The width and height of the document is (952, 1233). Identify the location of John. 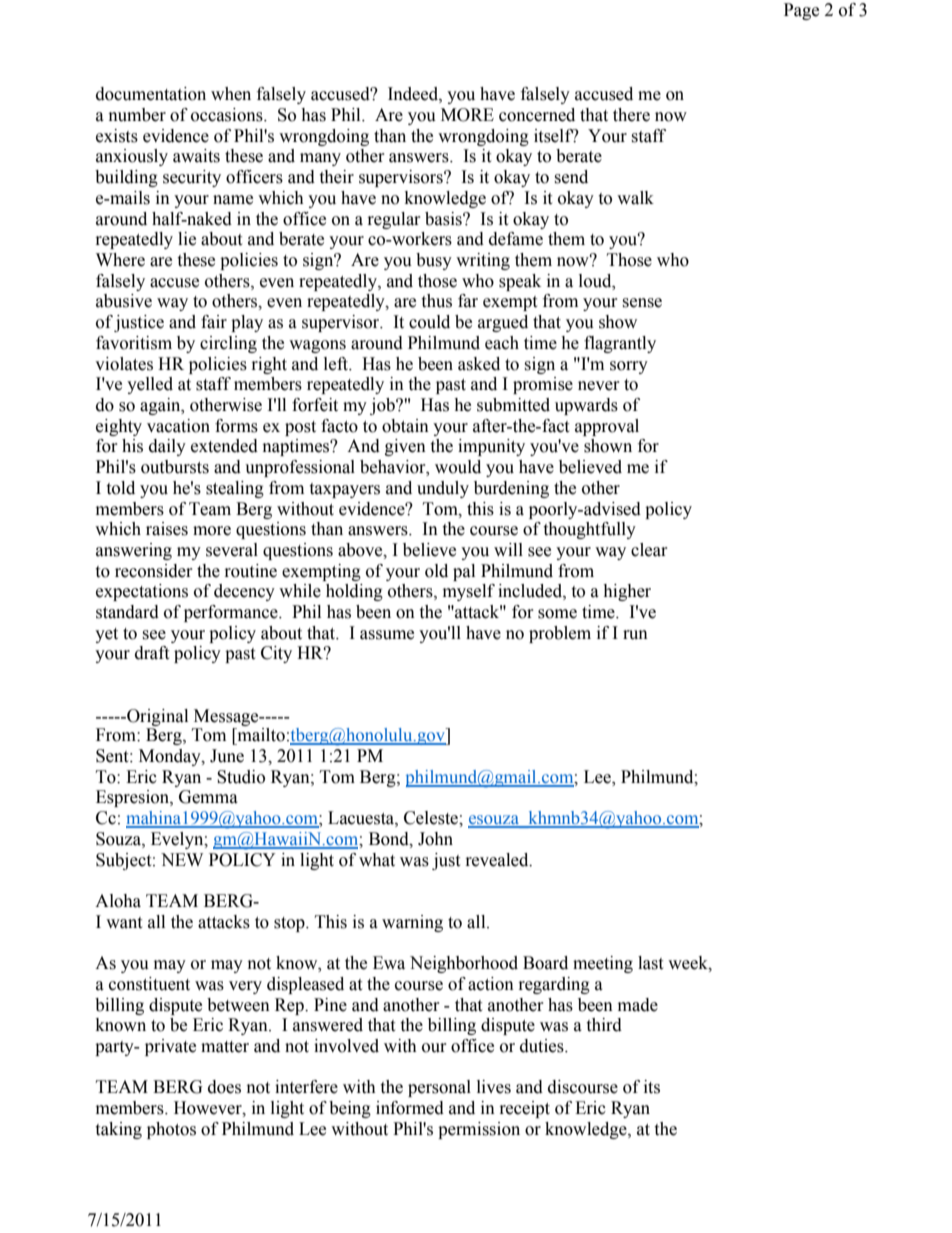
(435, 839).
